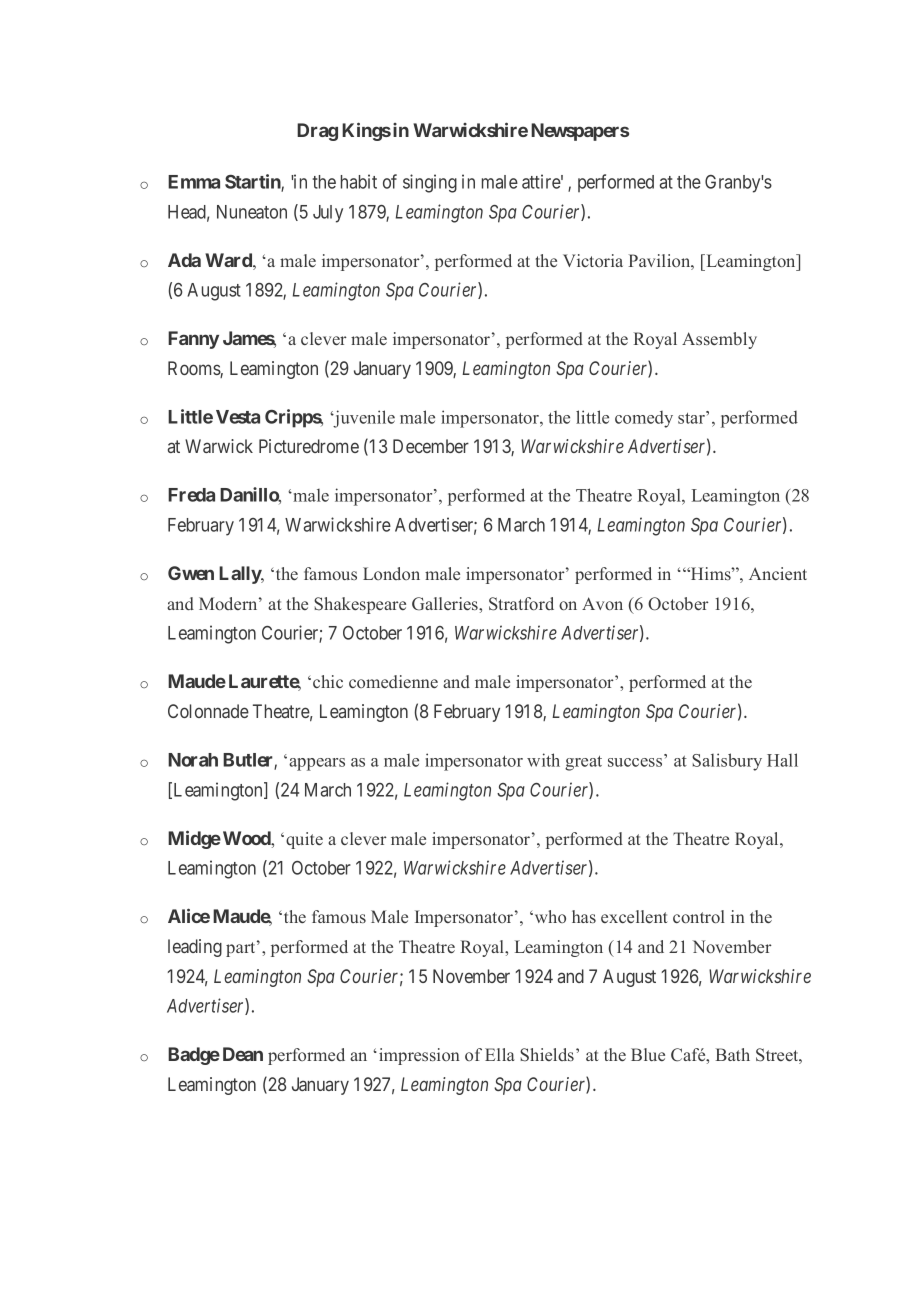 The image size is (924, 1308). I want to click on with, so click(543, 760).
